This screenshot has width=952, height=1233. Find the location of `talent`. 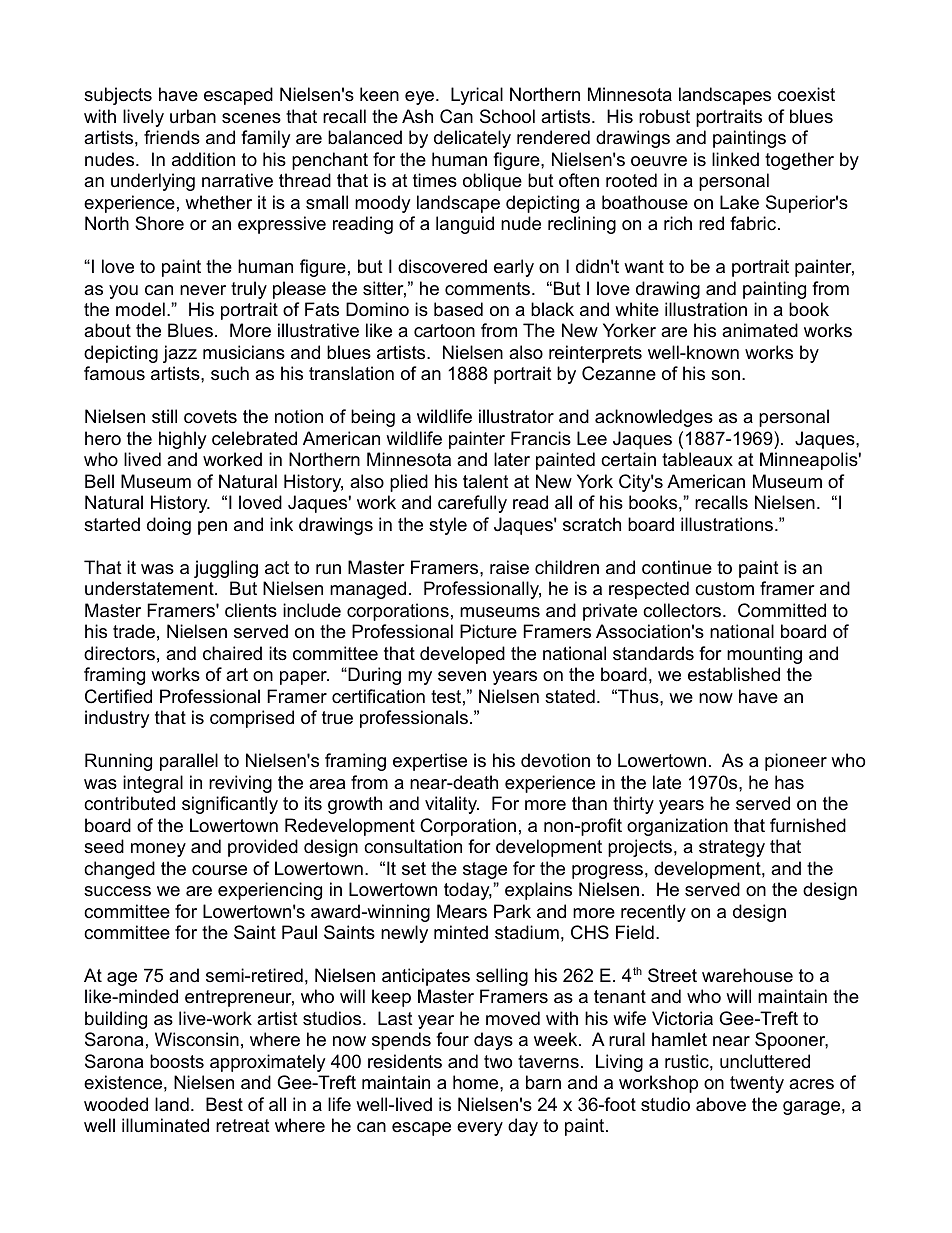

talent is located at coordinates (486, 481).
